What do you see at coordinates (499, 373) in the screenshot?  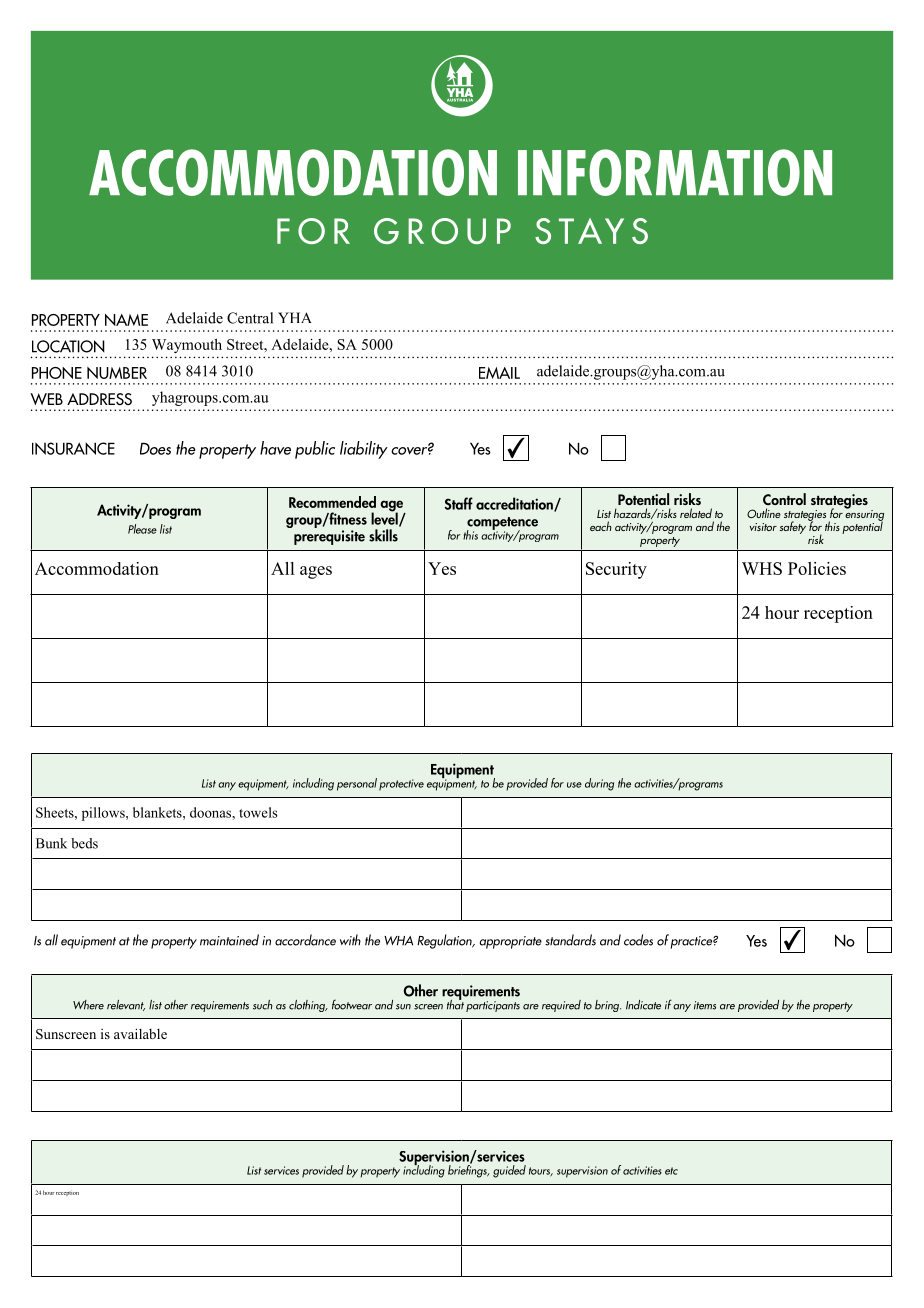 I see `EMAIL` at bounding box center [499, 373].
